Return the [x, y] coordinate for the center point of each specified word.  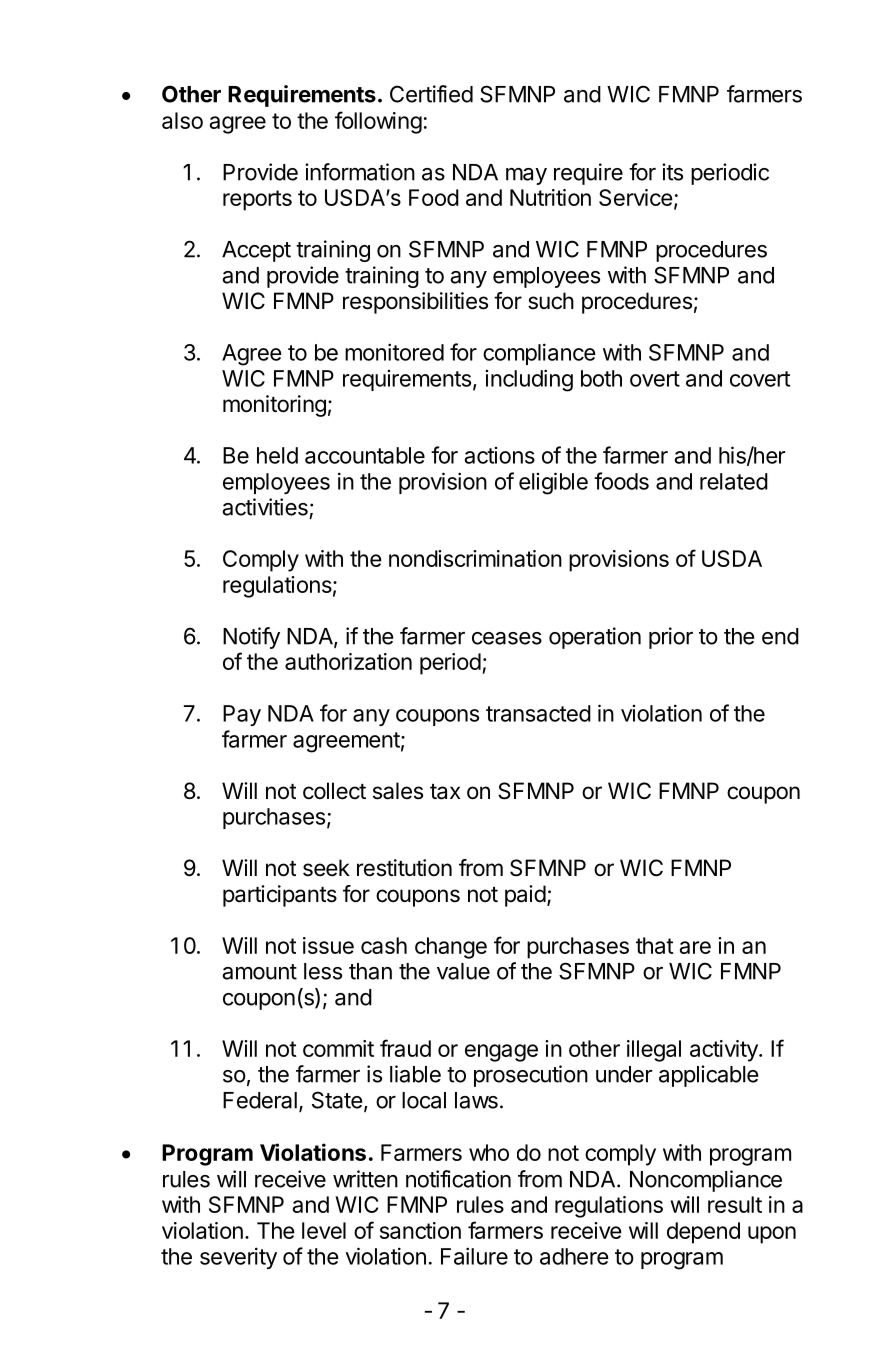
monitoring [274, 406]
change [451, 948]
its [672, 172]
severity [238, 1258]
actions [500, 455]
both [601, 378]
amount [260, 972]
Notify [251, 638]
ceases [507, 638]
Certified [431, 94]
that [655, 945]
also [182, 120]
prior [671, 638]
